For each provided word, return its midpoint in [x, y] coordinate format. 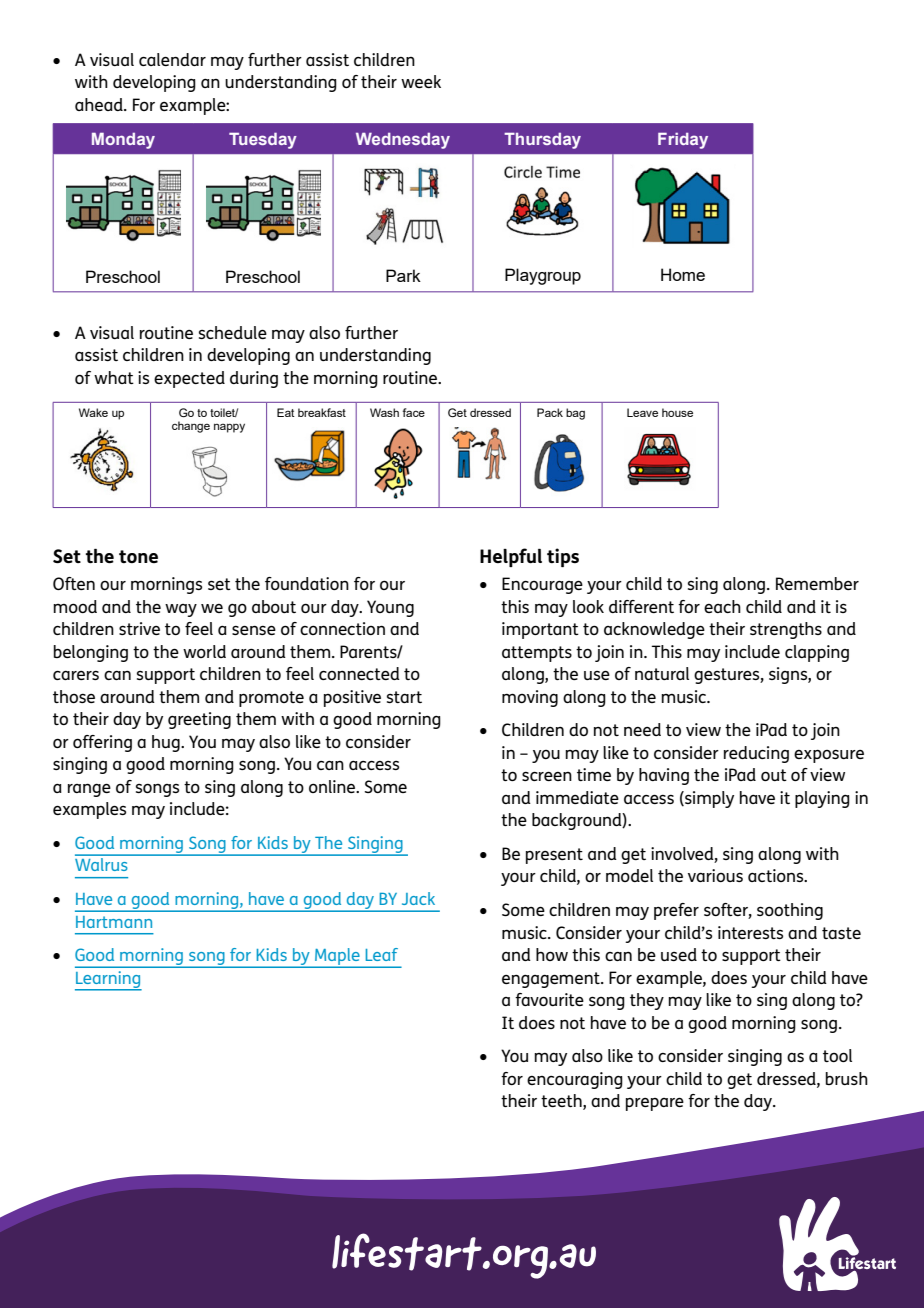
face [414, 412]
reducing [756, 754]
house [677, 412]
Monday [123, 141]
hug [167, 743]
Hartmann [114, 922]
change [191, 427]
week [421, 81]
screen [547, 776]
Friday [683, 141]
